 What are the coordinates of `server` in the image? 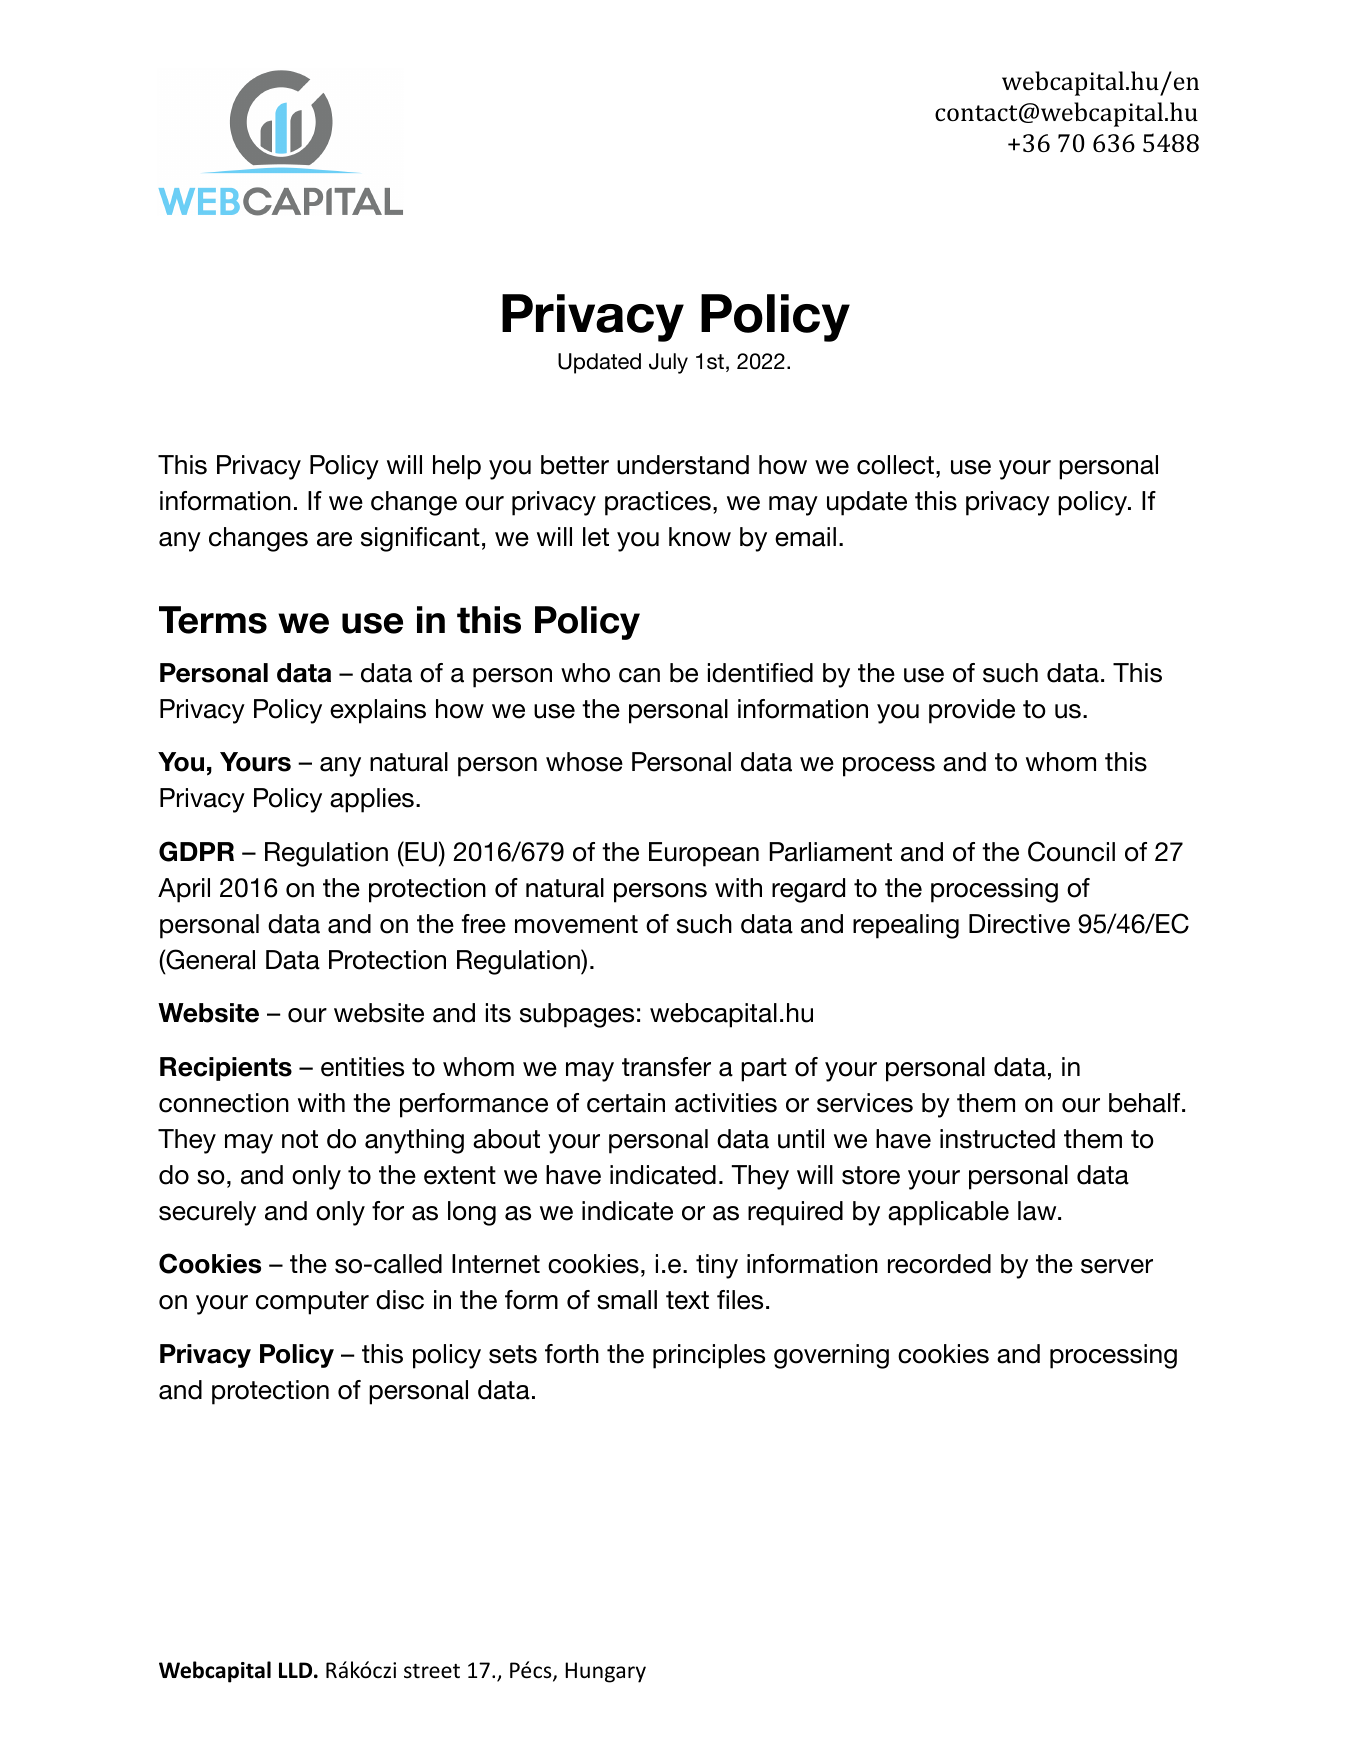 It's located at (1117, 1266).
